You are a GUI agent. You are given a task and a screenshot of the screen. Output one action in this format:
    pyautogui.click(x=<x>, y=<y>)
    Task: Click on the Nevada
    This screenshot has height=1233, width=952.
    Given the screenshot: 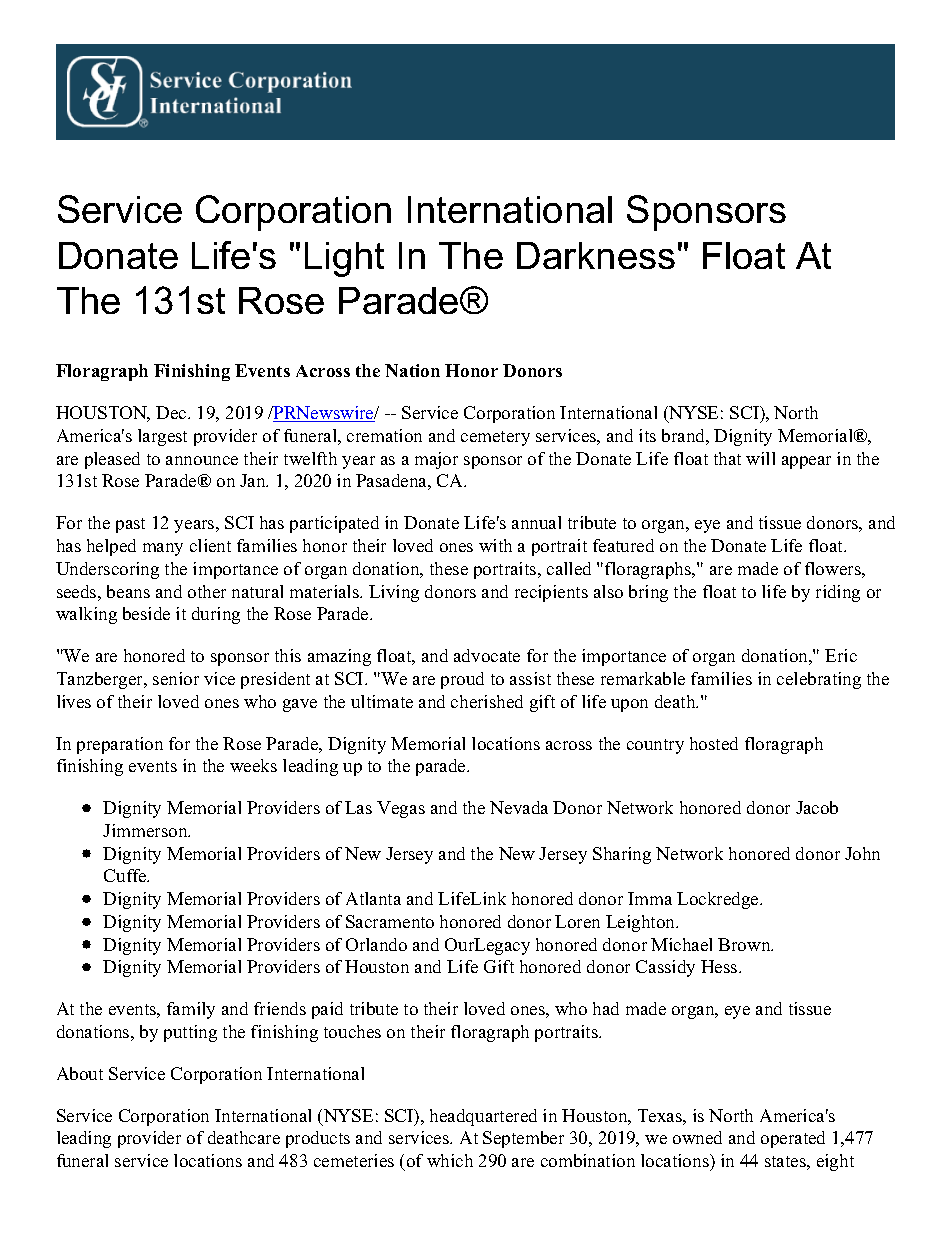 What is the action you would take?
    pyautogui.click(x=519, y=807)
